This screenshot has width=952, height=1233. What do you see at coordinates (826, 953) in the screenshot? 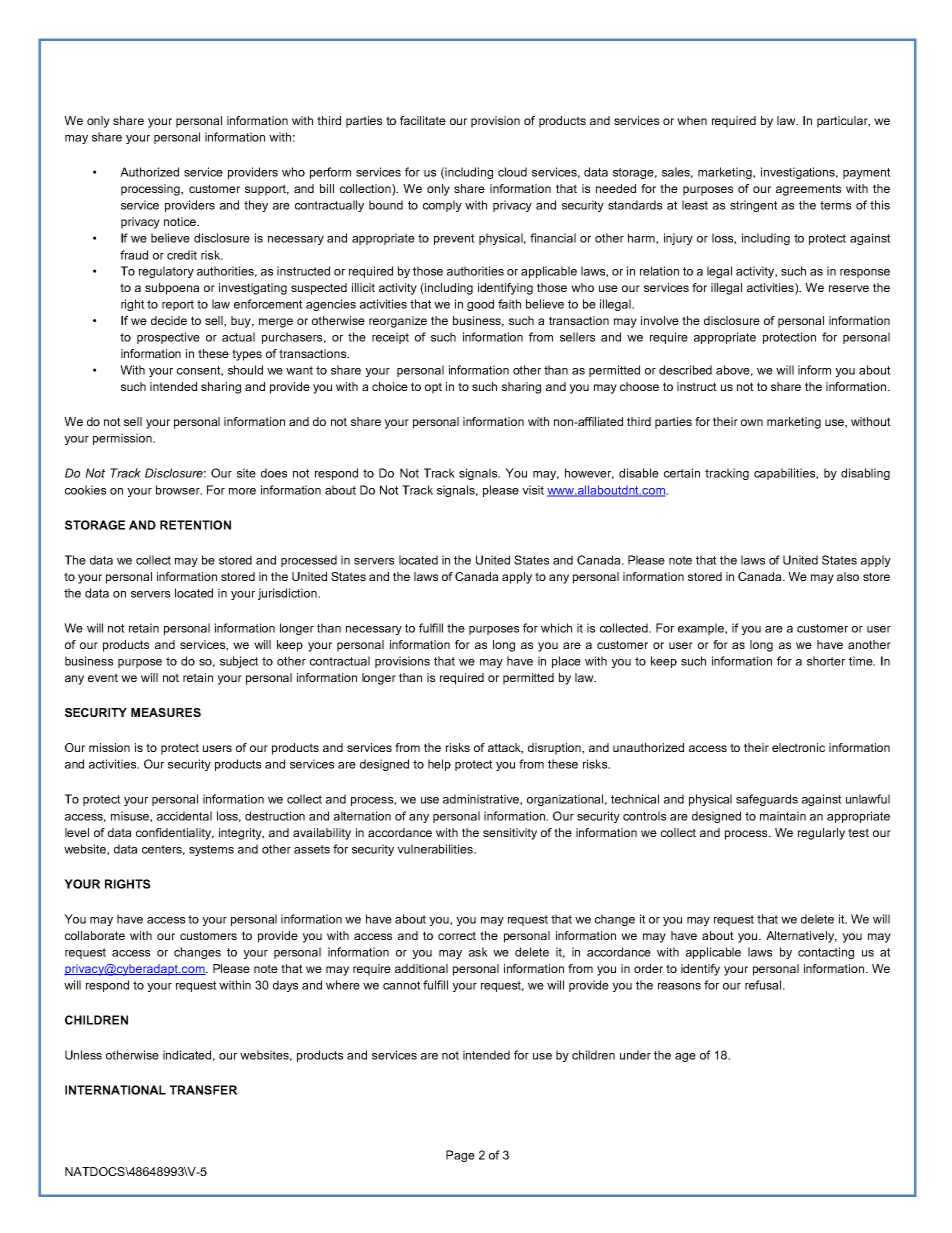
I see `contacting` at bounding box center [826, 953].
